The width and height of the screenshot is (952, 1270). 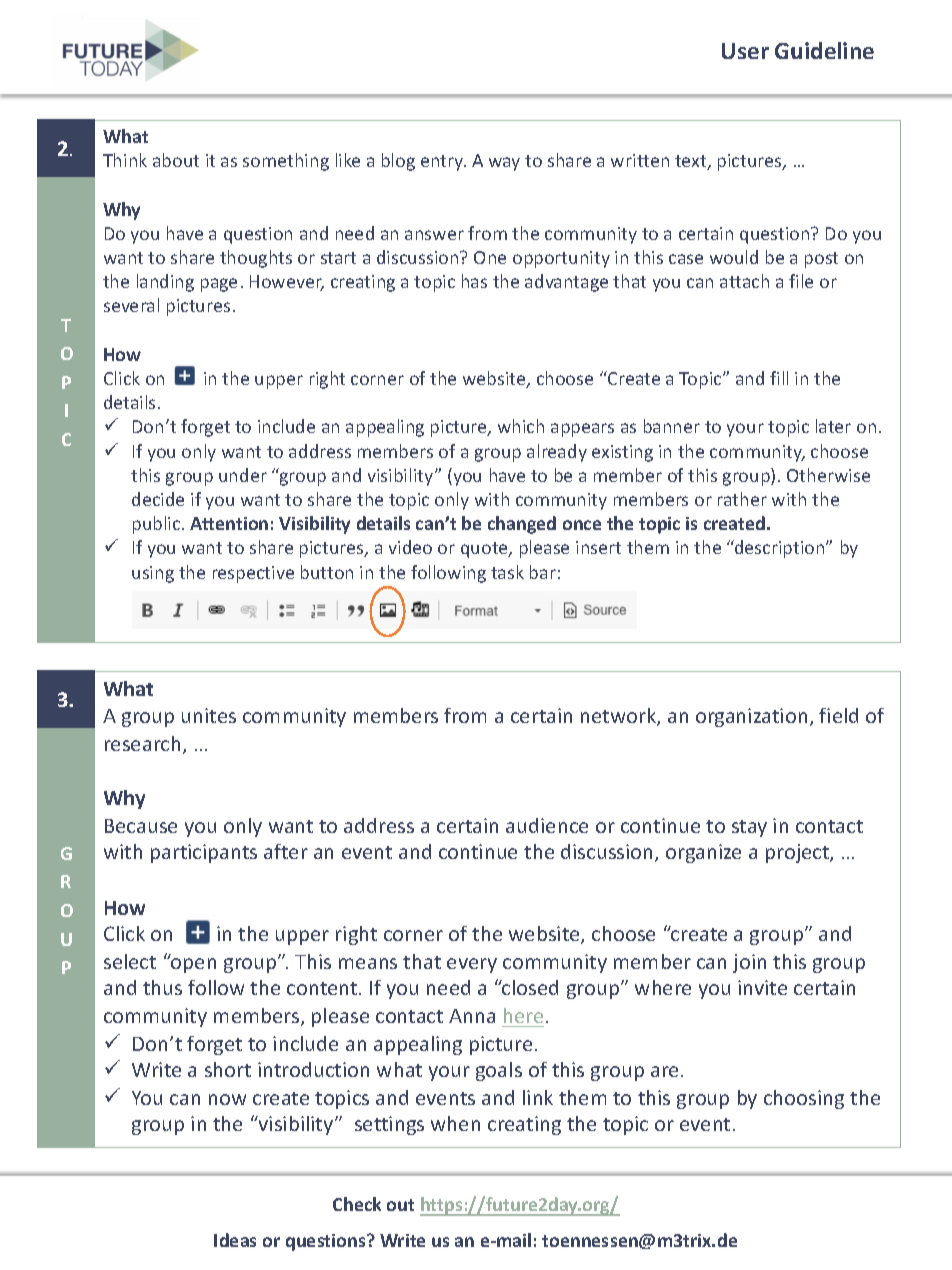 What do you see at coordinates (521, 426) in the screenshot?
I see `which` at bounding box center [521, 426].
